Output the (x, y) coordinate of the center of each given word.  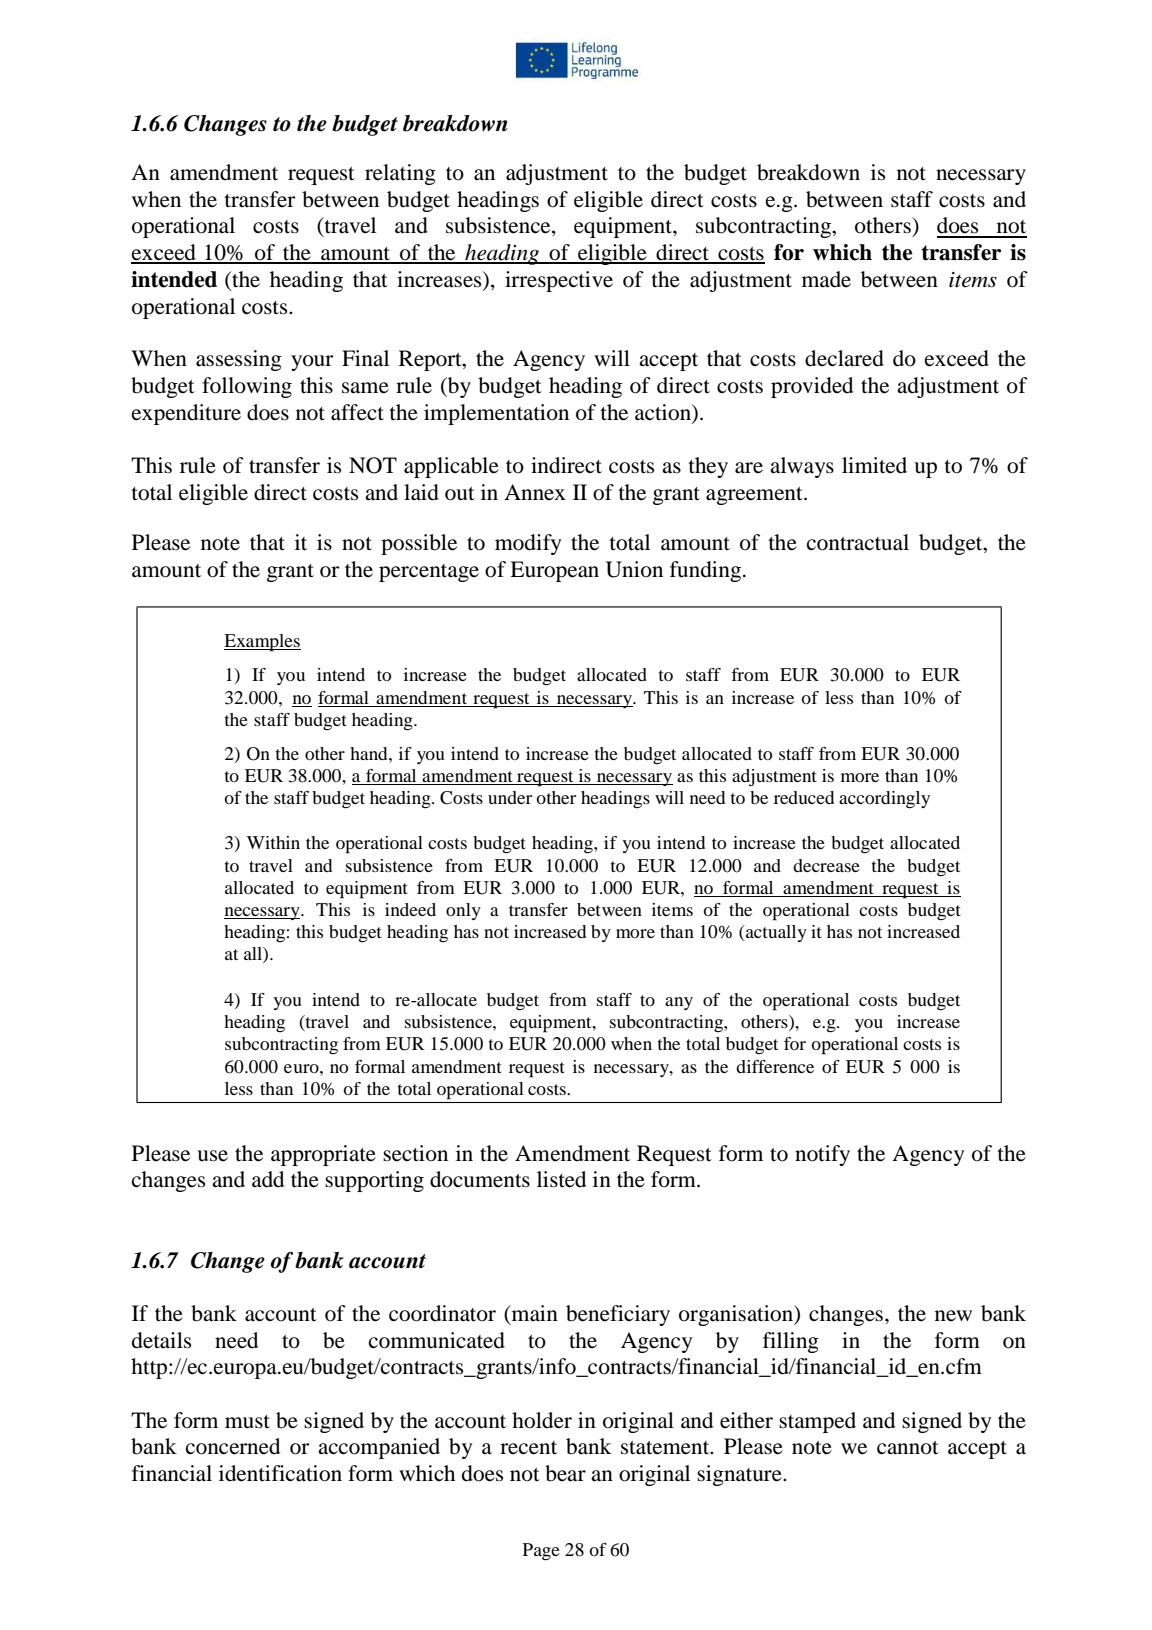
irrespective (559, 281)
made (826, 279)
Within (273, 842)
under (510, 797)
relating (400, 174)
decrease (826, 865)
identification (280, 1473)
